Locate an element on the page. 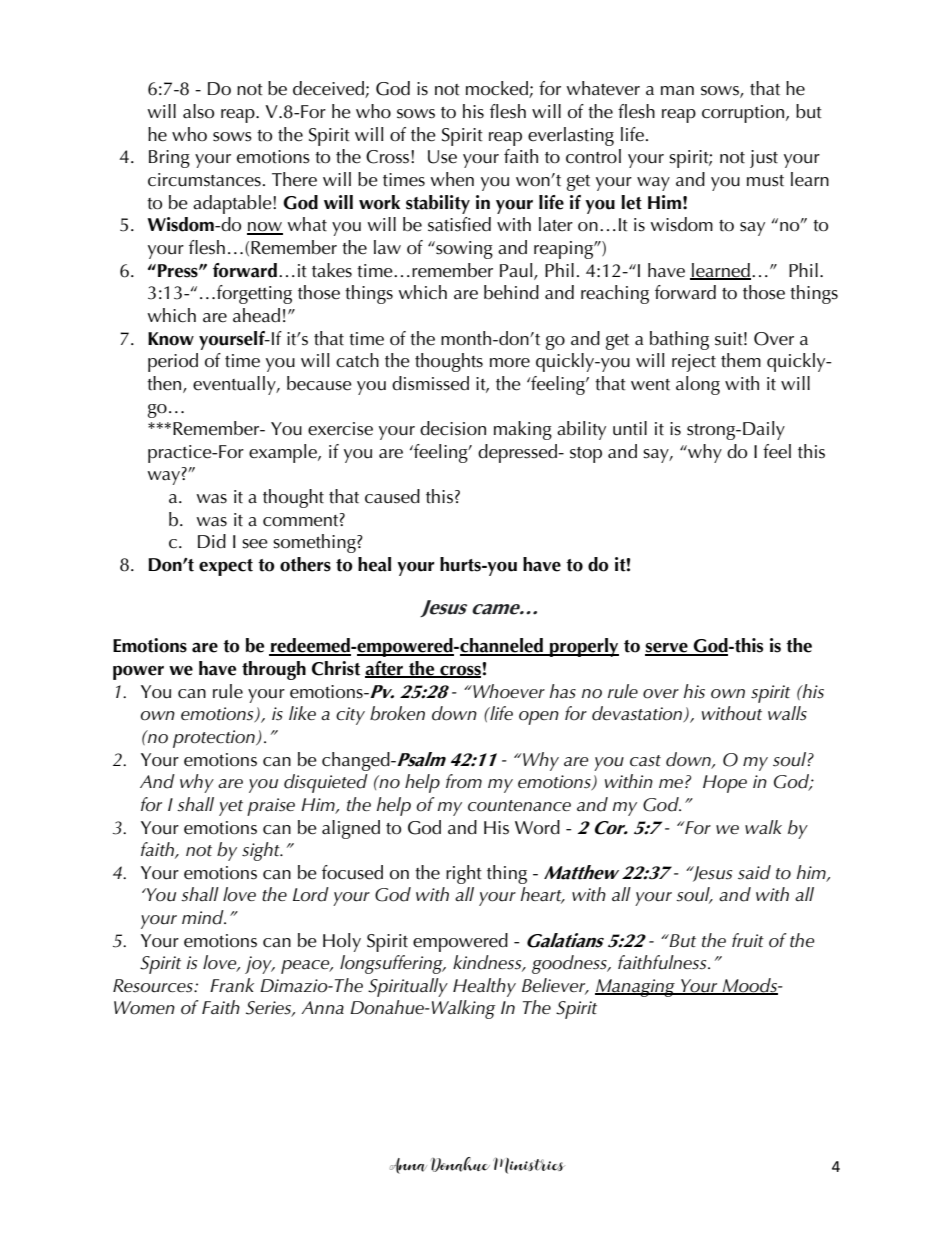 The height and width of the document is (1233, 952). along is located at coordinates (698, 385).
